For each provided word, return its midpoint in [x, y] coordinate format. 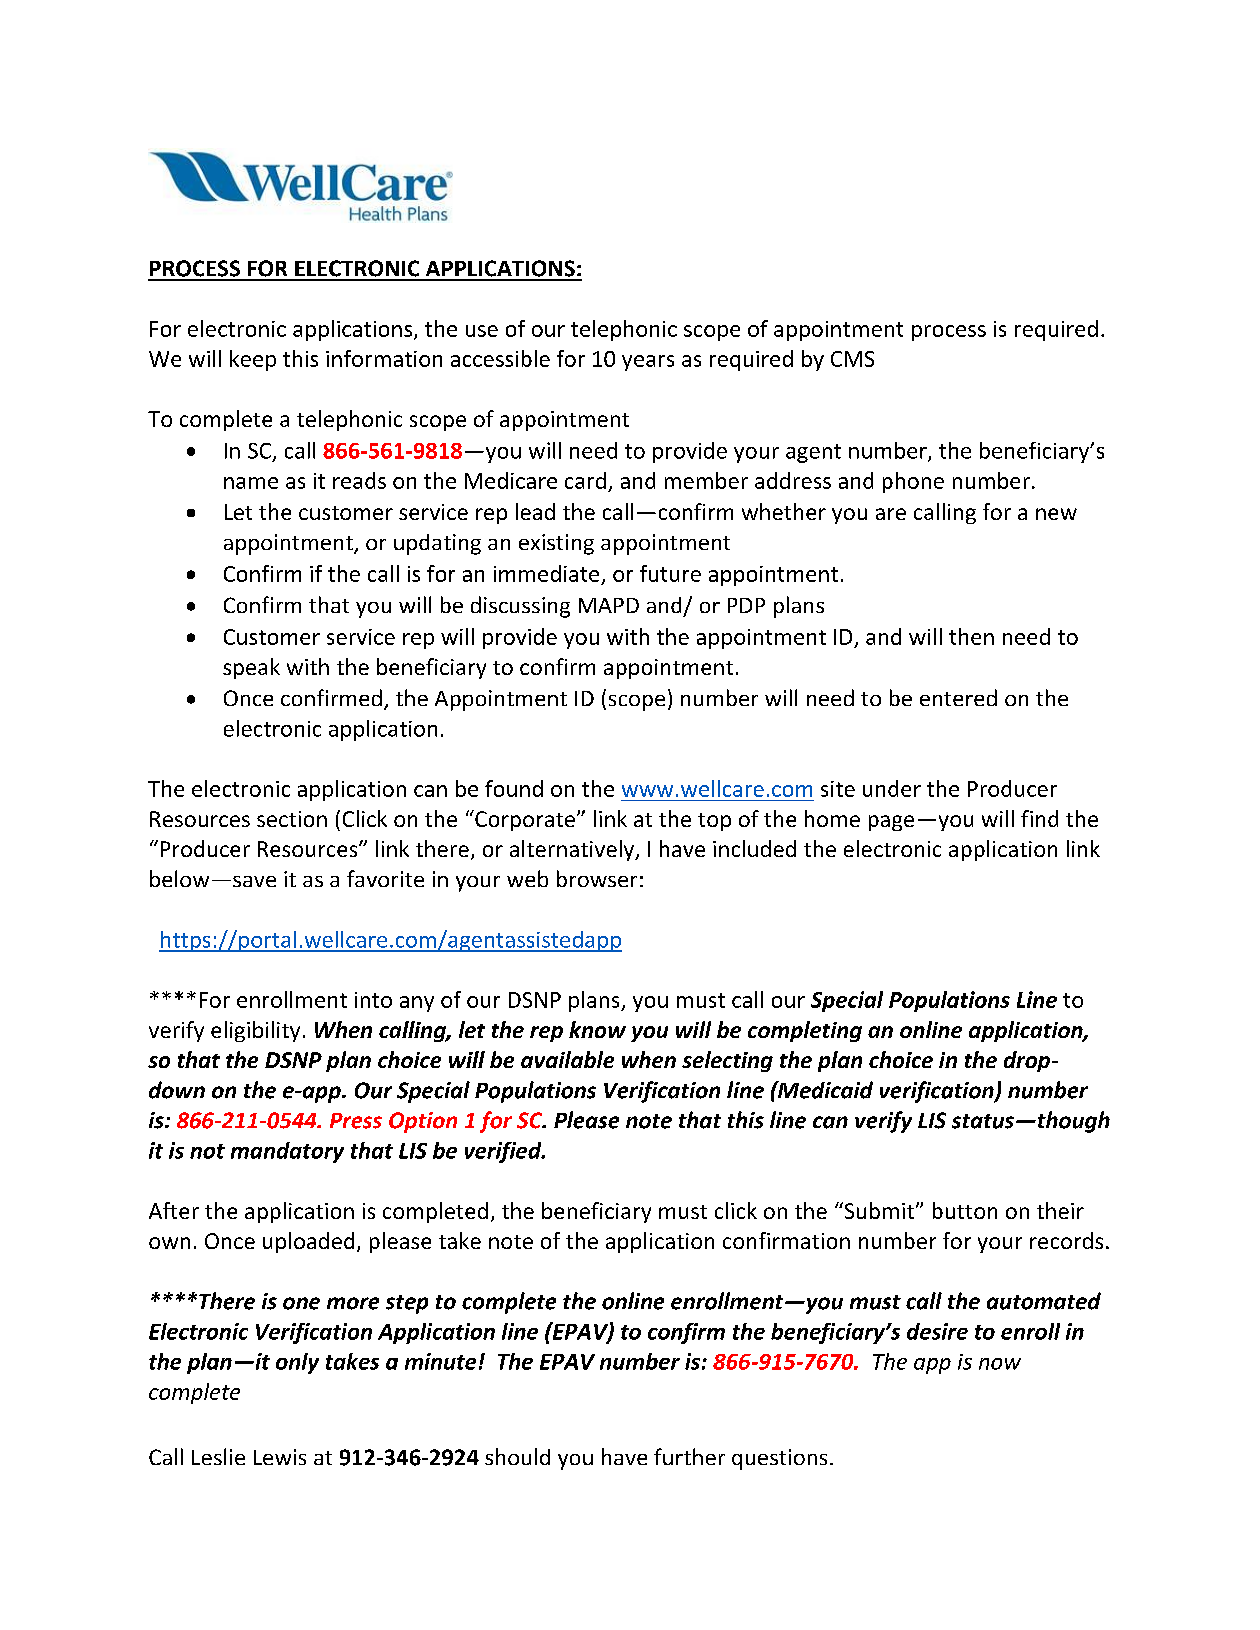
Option [423, 1122]
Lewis [280, 1457]
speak [251, 668]
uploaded [308, 1242]
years [648, 363]
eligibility [255, 1031]
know [597, 1029]
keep [253, 360]
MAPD [609, 605]
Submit [878, 1210]
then [971, 636]
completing [805, 1031]
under [892, 788]
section [292, 819]
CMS [852, 359]
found [514, 788]
